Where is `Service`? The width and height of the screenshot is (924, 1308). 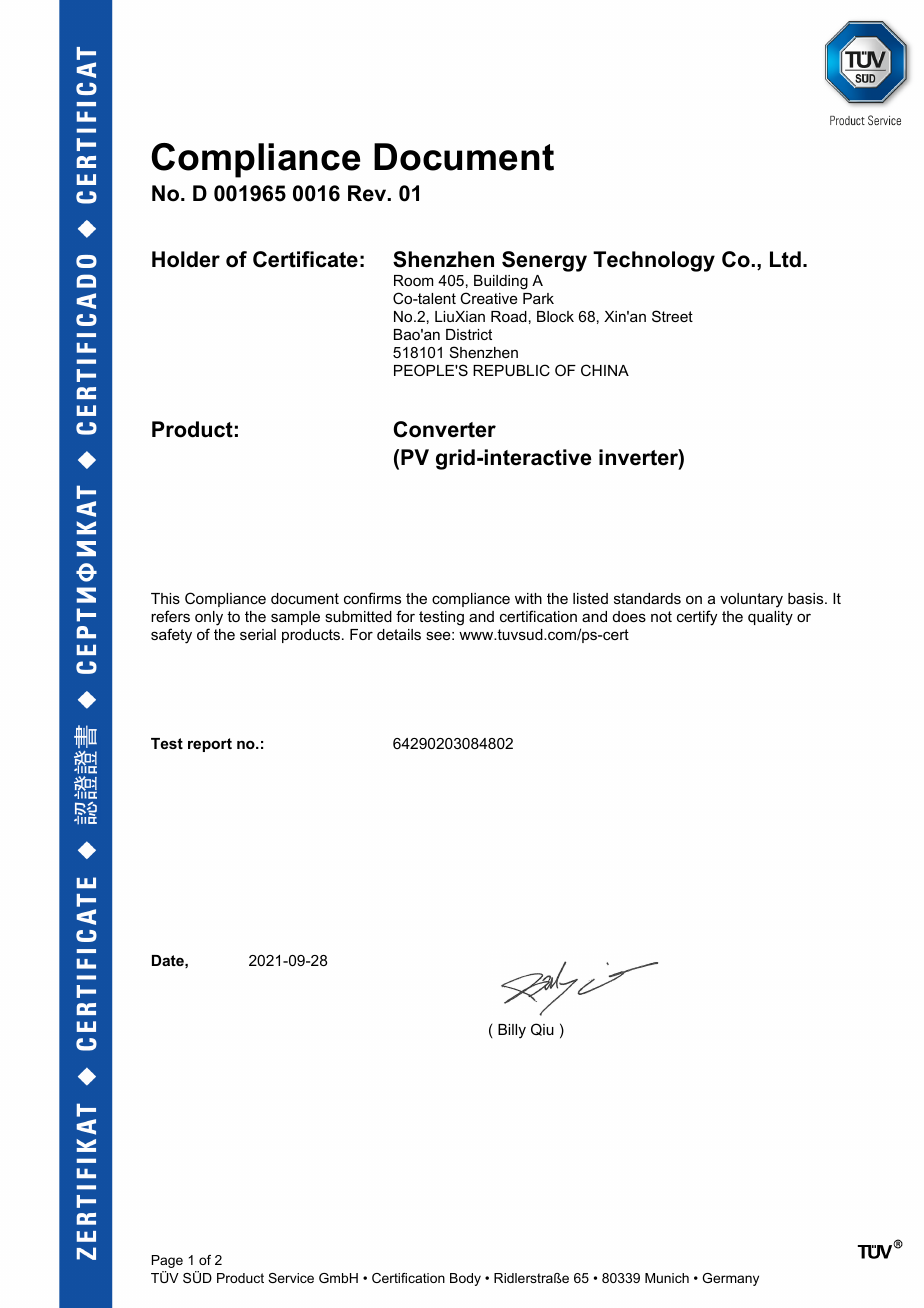
Service is located at coordinates (291, 1278).
